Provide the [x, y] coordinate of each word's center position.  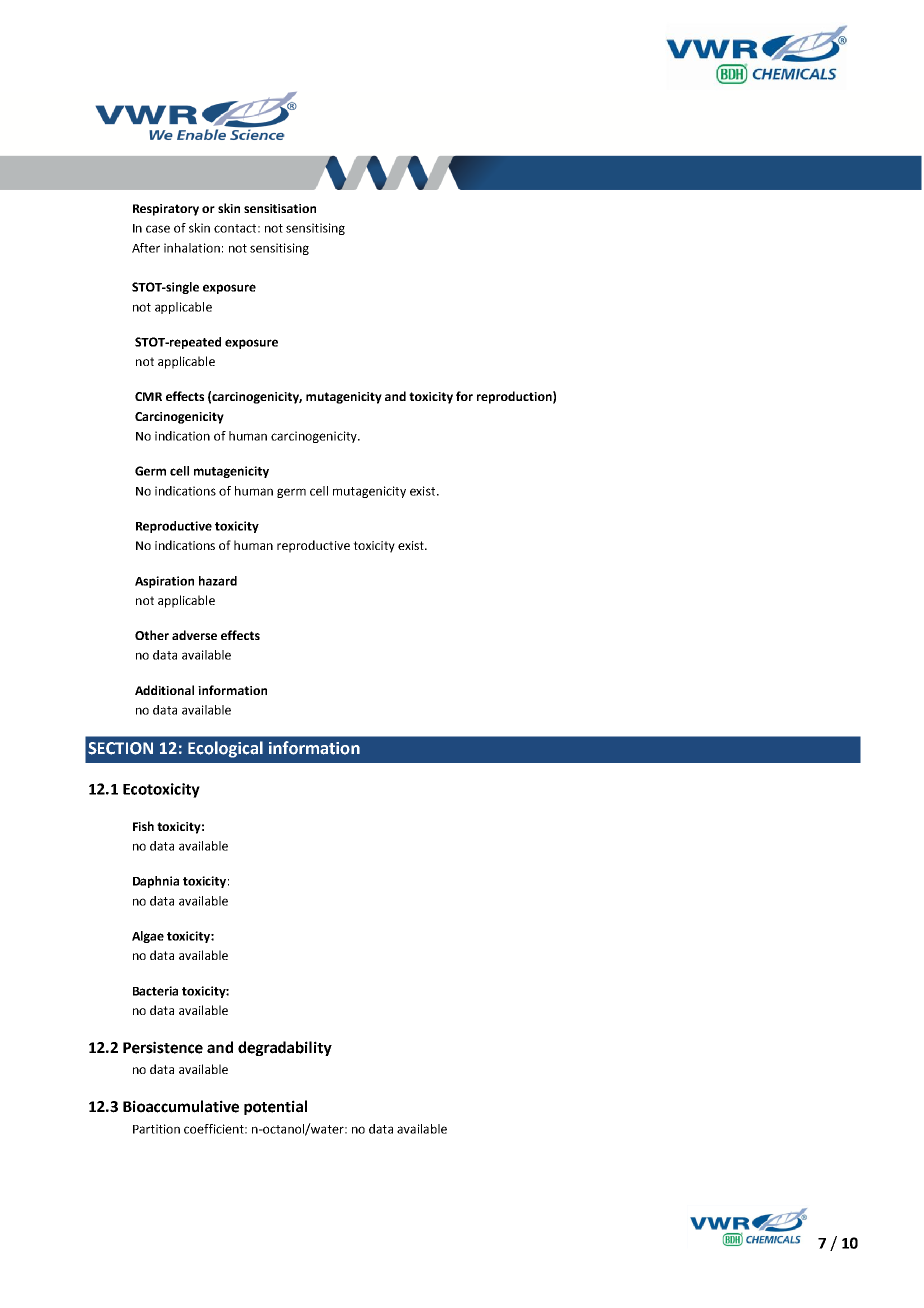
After [146, 248]
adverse [194, 635]
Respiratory [166, 210]
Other [152, 635]
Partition [156, 1129]
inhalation [192, 248]
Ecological [225, 749]
